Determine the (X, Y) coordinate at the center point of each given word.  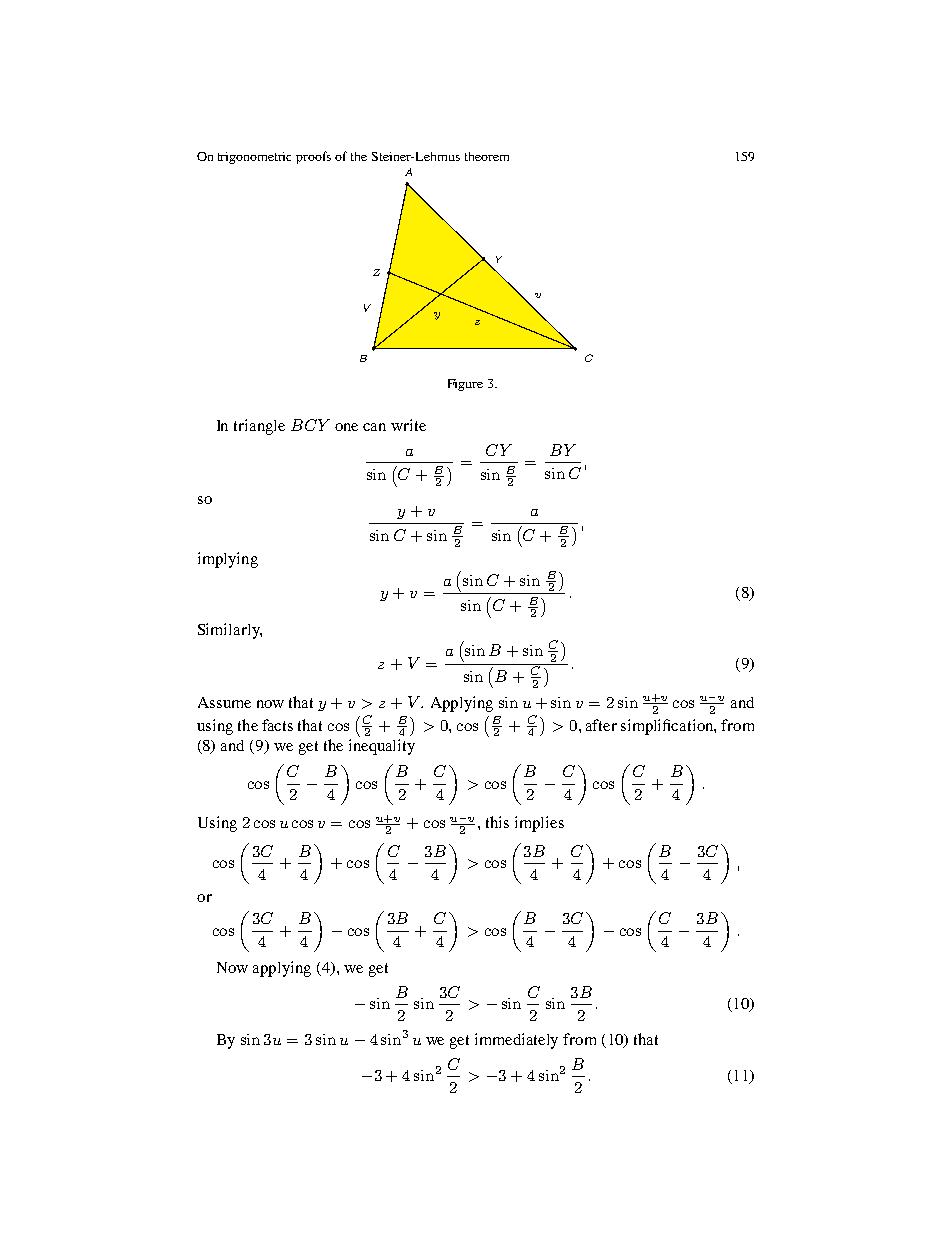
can (374, 427)
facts (277, 725)
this (497, 822)
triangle (259, 427)
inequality (382, 747)
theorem (487, 156)
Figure (465, 385)
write (408, 425)
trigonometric (254, 158)
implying (228, 560)
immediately (516, 1041)
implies (539, 824)
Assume (224, 702)
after (601, 725)
